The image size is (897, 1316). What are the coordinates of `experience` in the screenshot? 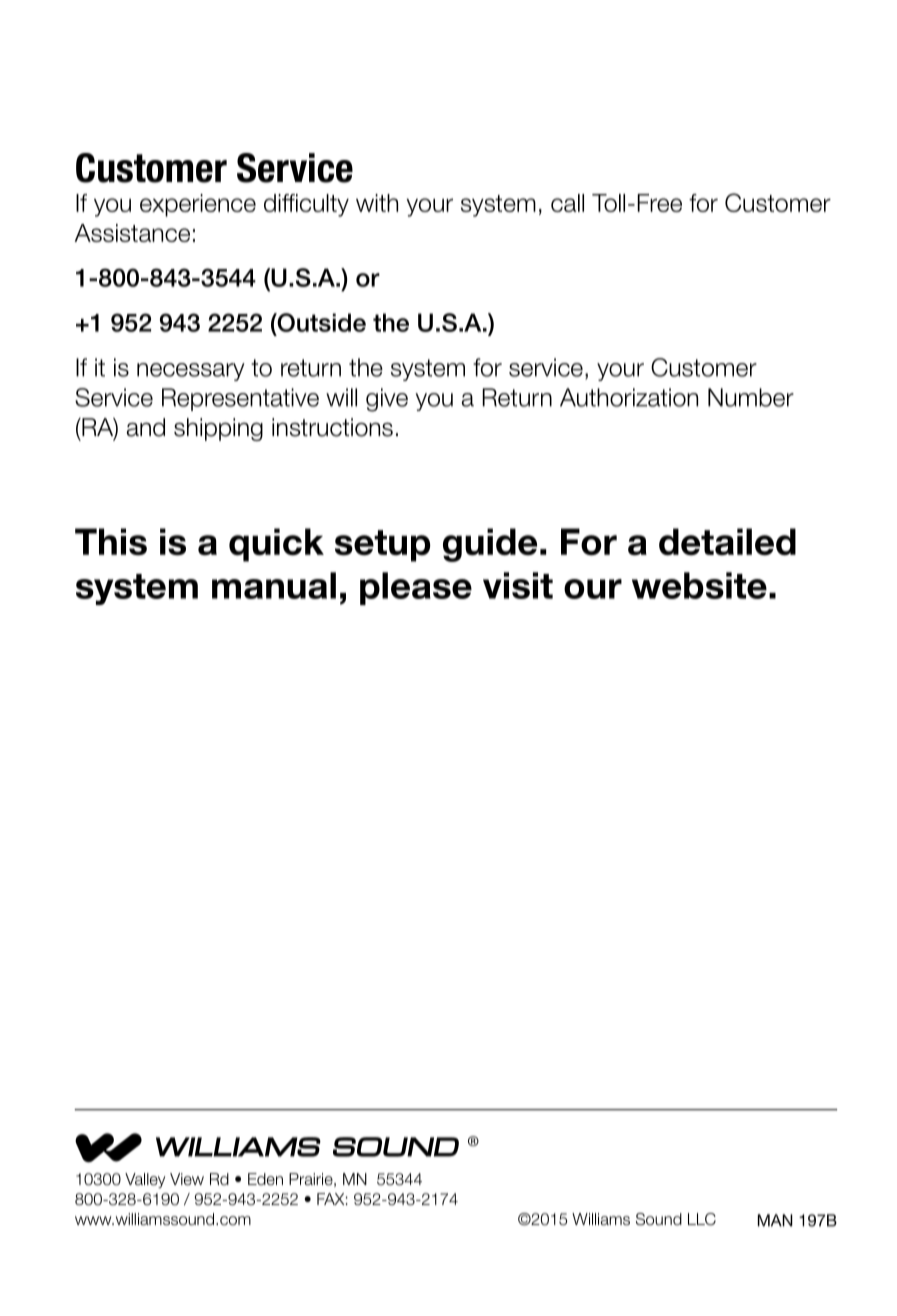 It's located at (198, 205).
